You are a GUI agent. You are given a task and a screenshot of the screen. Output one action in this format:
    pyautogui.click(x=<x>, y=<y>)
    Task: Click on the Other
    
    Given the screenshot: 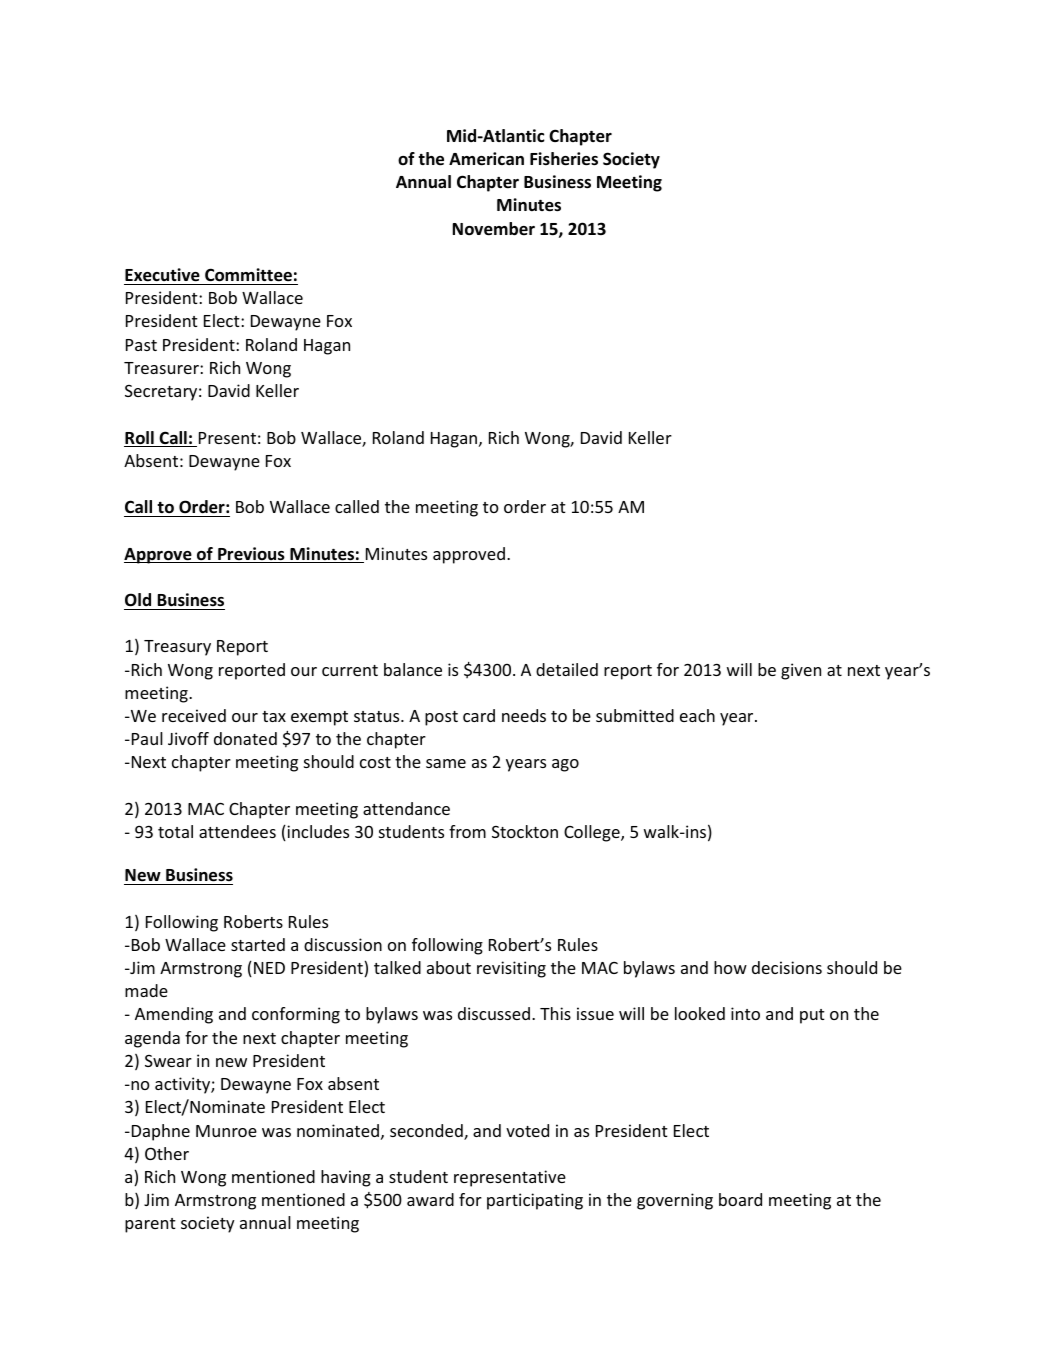 What is the action you would take?
    pyautogui.click(x=167, y=1153)
